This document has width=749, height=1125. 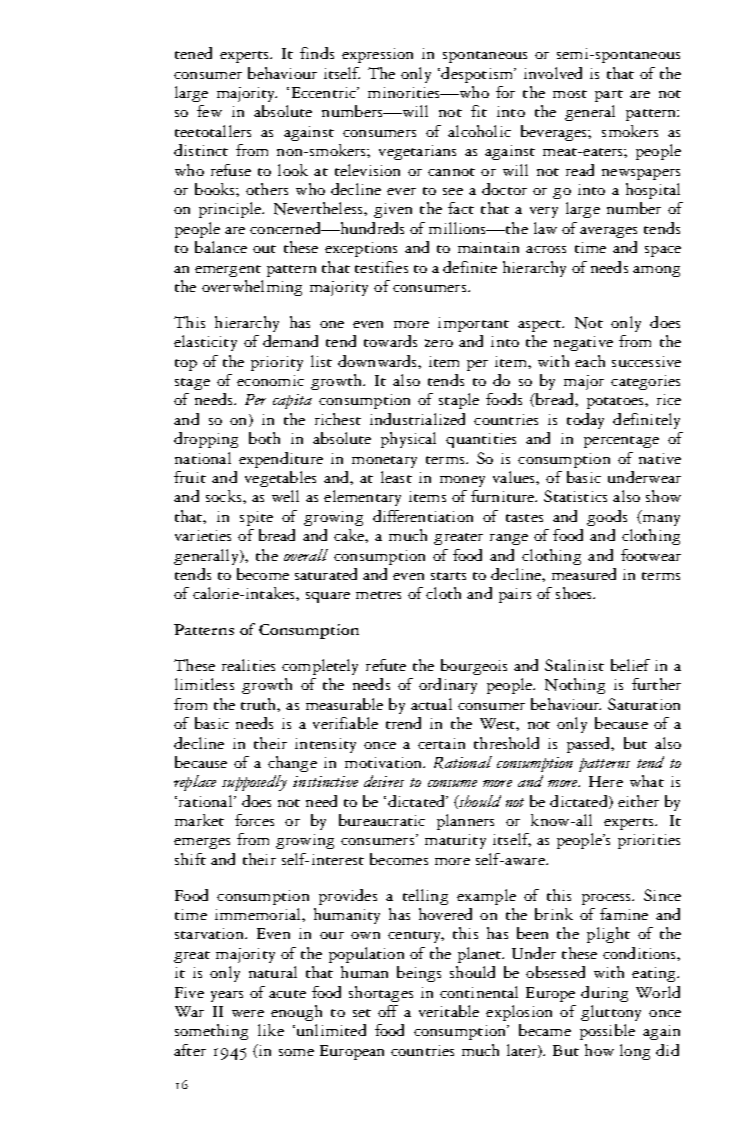 I want to click on despotism, so click(x=477, y=75).
